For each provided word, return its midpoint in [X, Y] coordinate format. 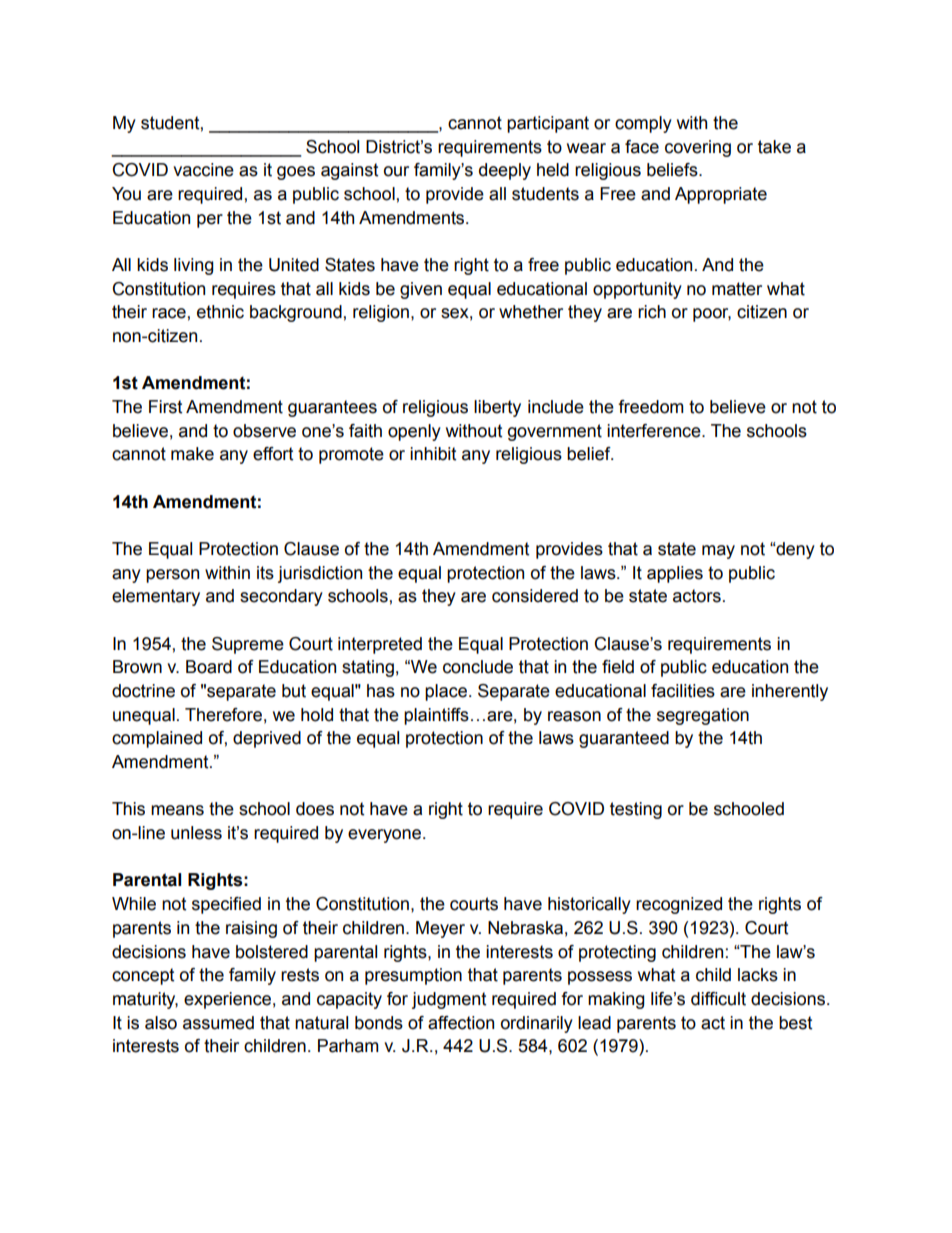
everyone [386, 836]
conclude [478, 667]
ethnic [220, 312]
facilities [683, 691]
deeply [505, 171]
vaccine [203, 170]
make [192, 454]
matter [737, 289]
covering [698, 148]
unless [196, 833]
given [421, 290]
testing [636, 810]
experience [227, 1000]
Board [209, 667]
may [718, 552]
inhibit [433, 454]
